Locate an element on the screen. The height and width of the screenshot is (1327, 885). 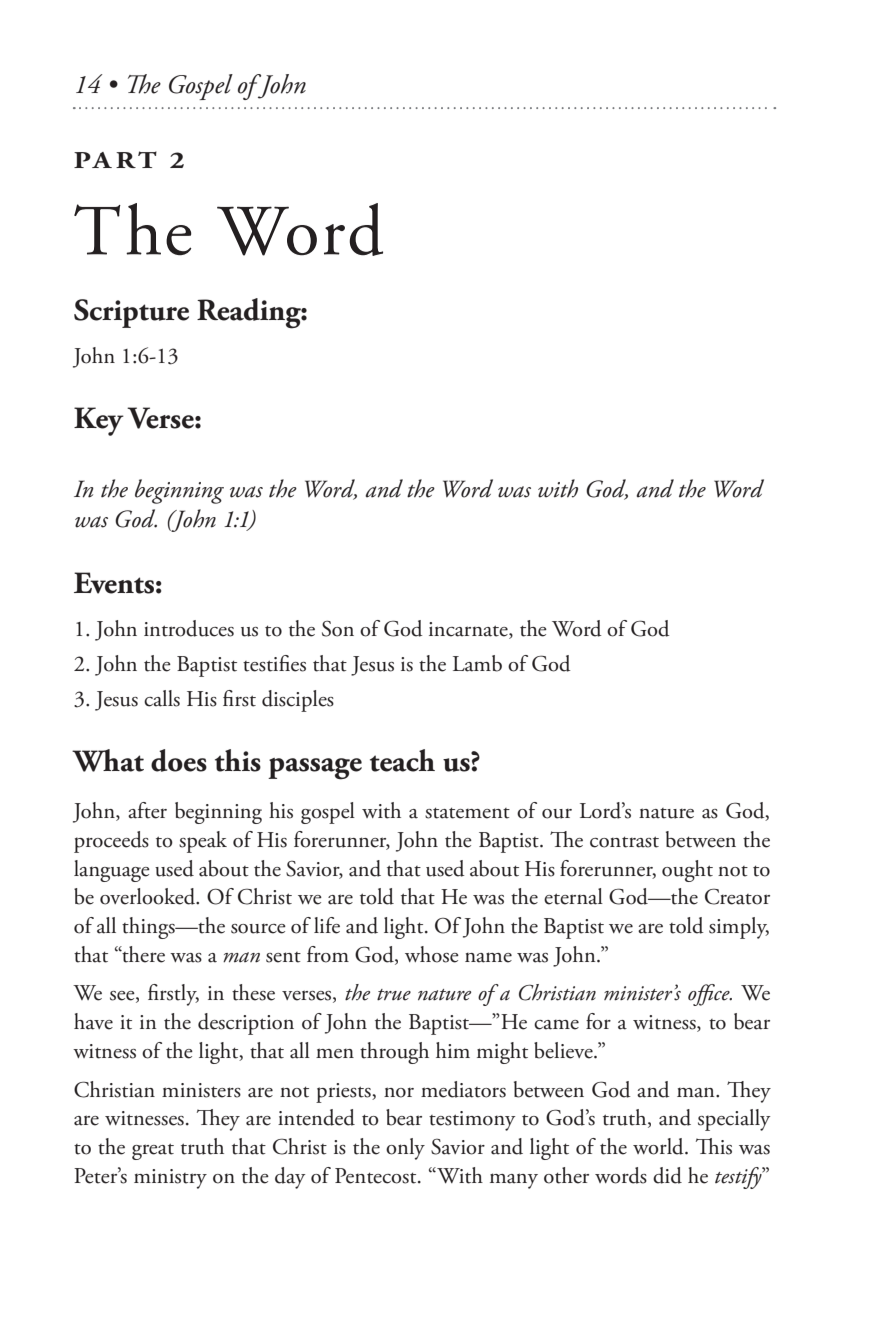
whose is located at coordinates (432, 954).
